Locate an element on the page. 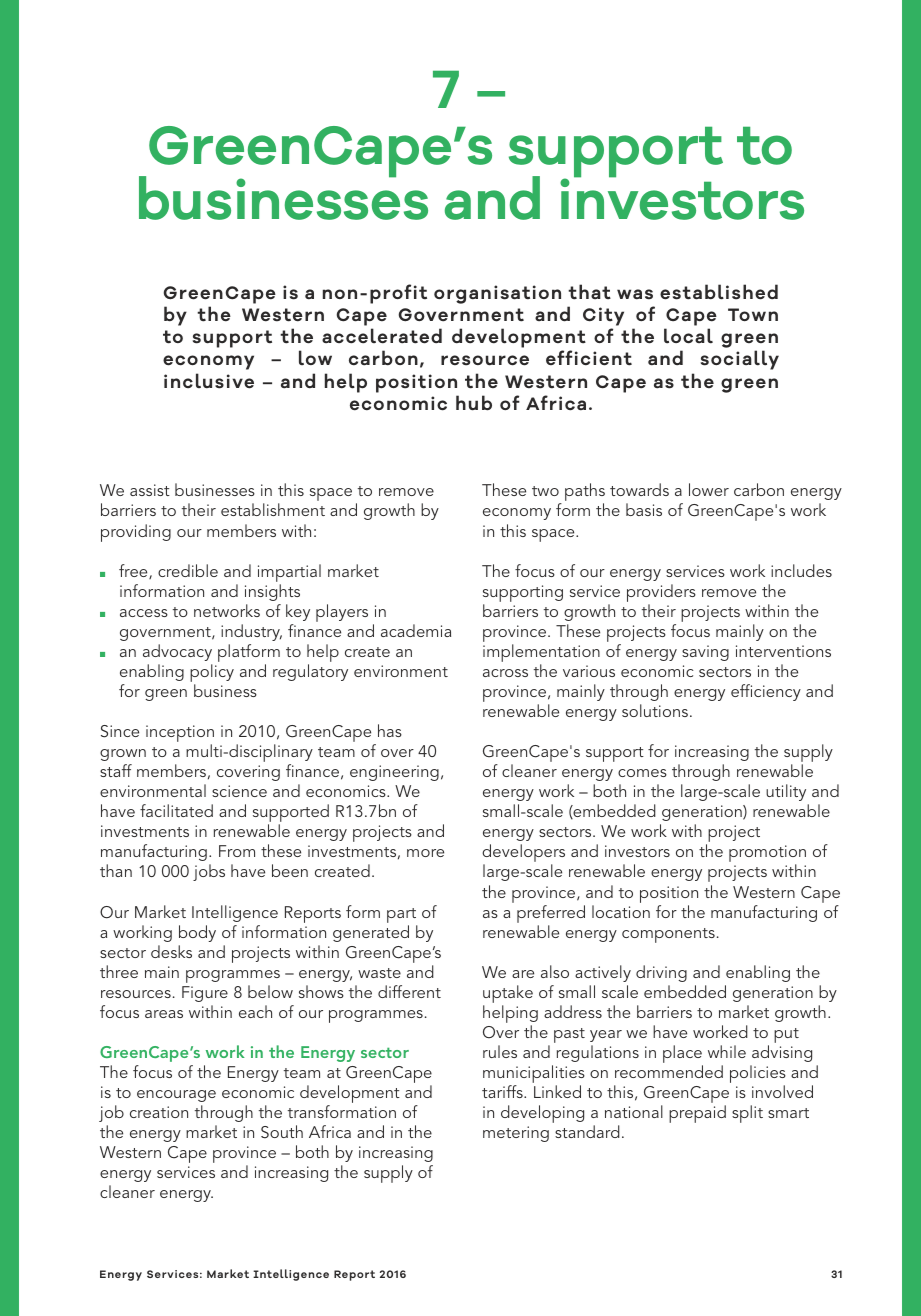  inclusive is located at coordinates (209, 381).
